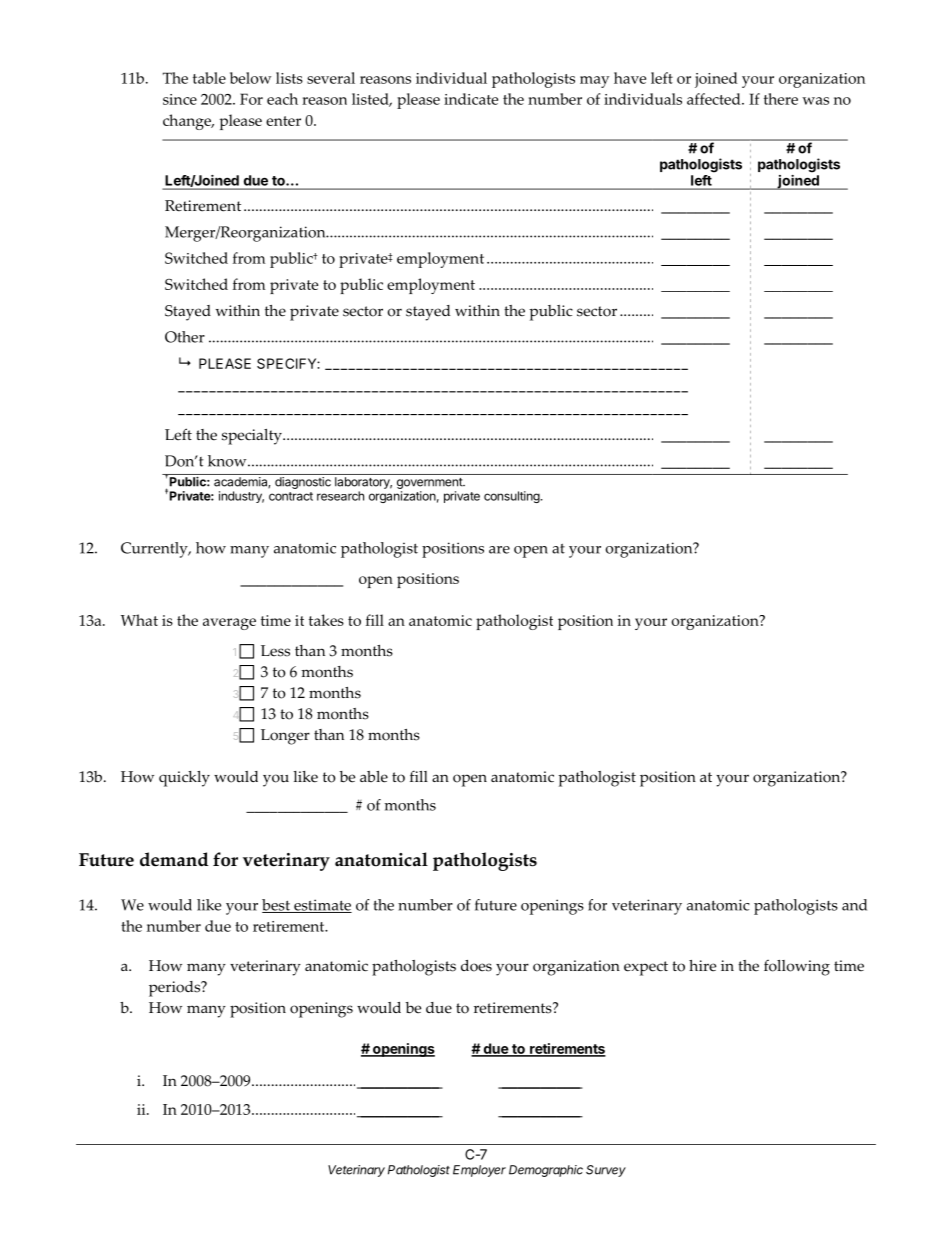 This screenshot has width=952, height=1233. Describe the element at coordinates (479, 1171) in the screenshot. I see `Employer` at that location.
